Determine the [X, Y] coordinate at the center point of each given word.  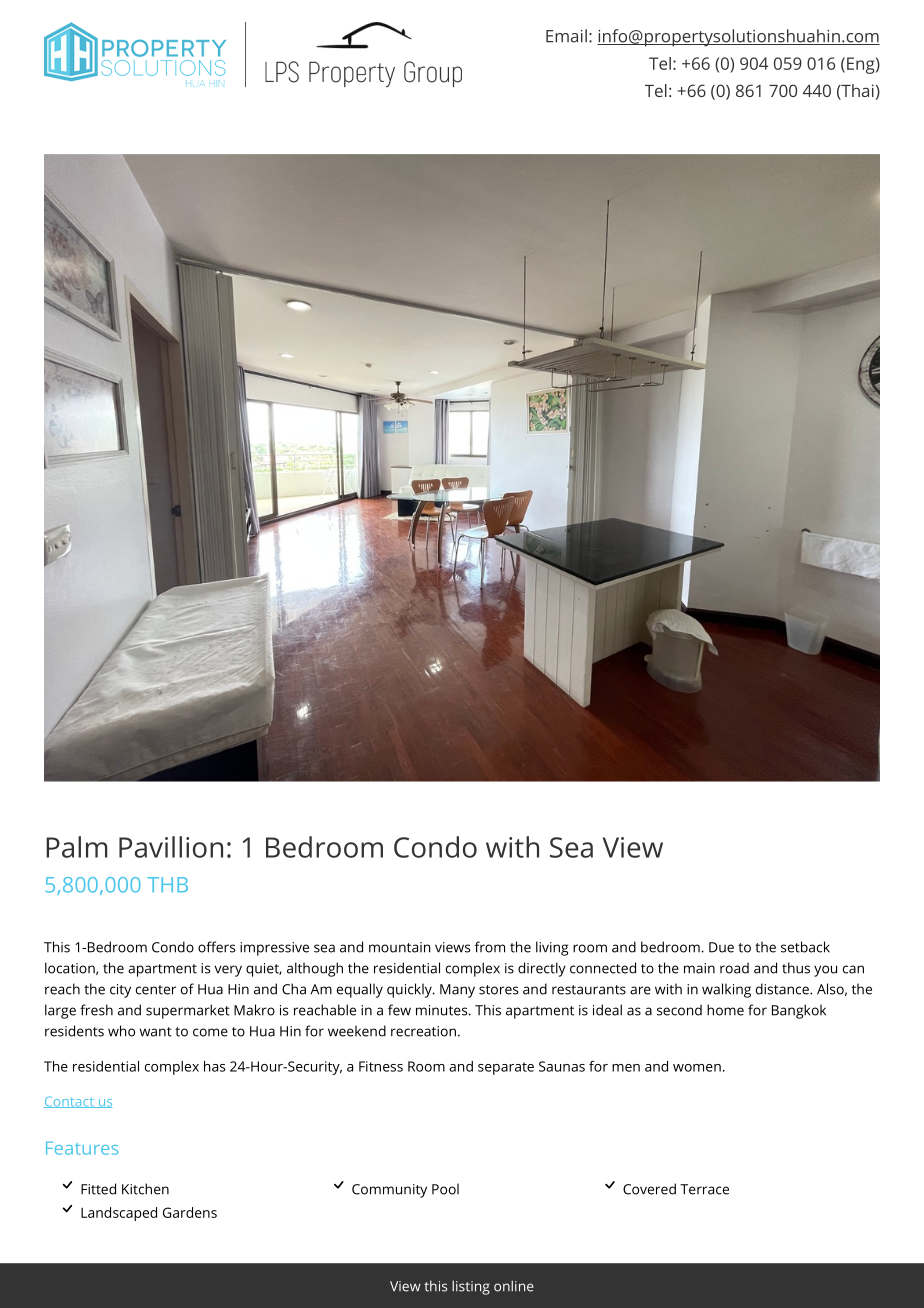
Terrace [704, 1189]
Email [566, 36]
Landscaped [119, 1214]
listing [471, 1287]
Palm [76, 847]
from [490, 947]
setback [805, 947]
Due [721, 947]
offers [217, 947]
